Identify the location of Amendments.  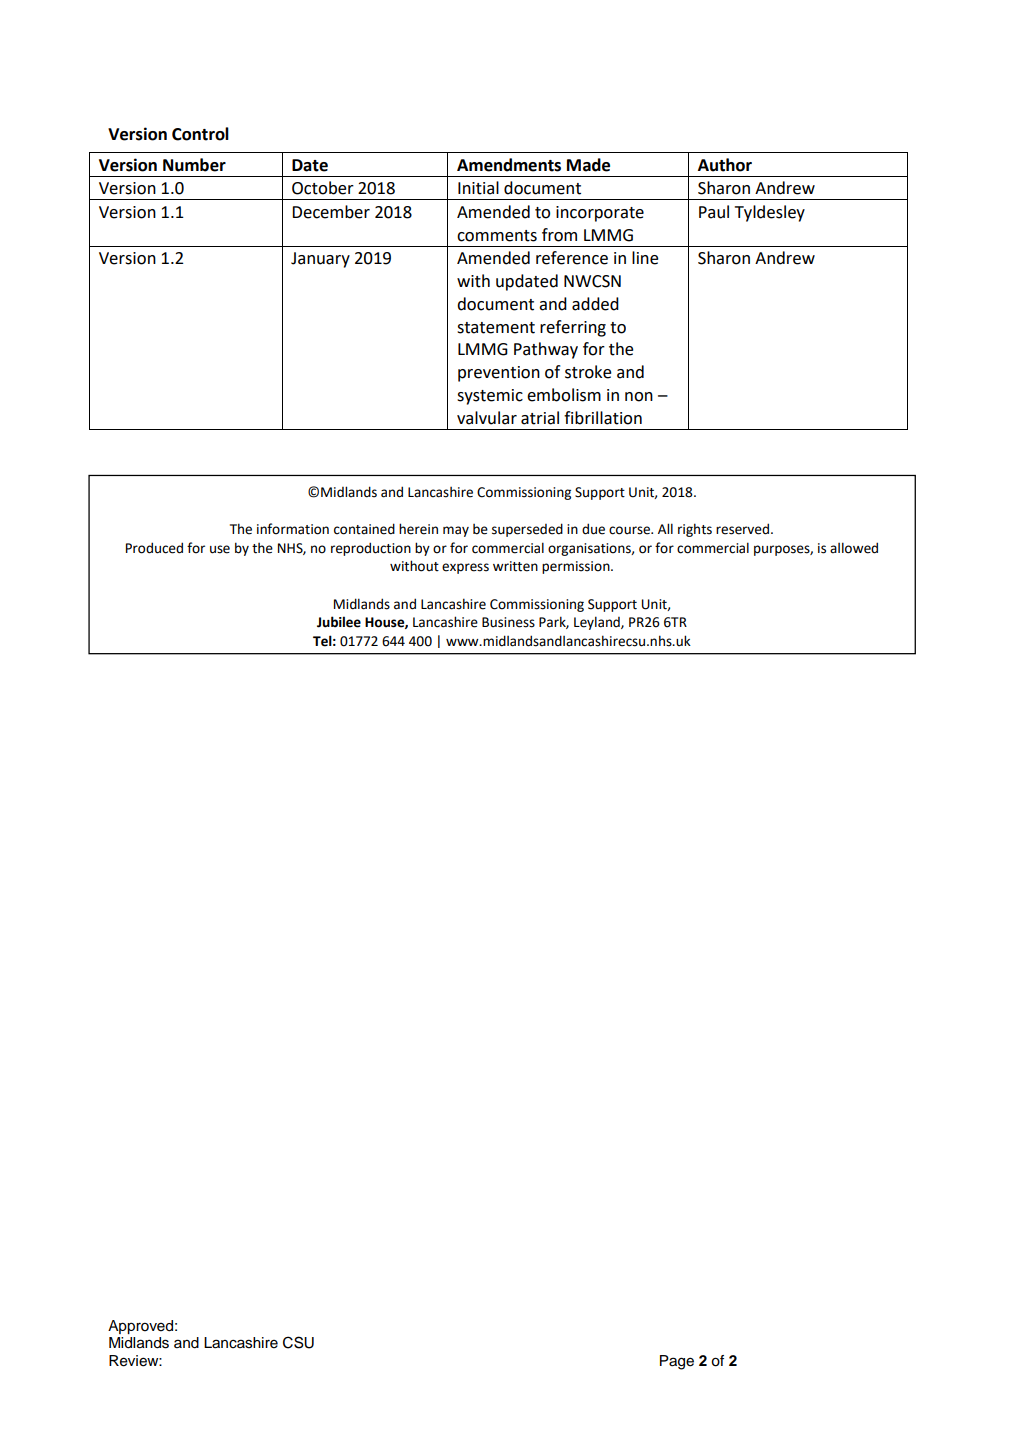
(509, 165).
